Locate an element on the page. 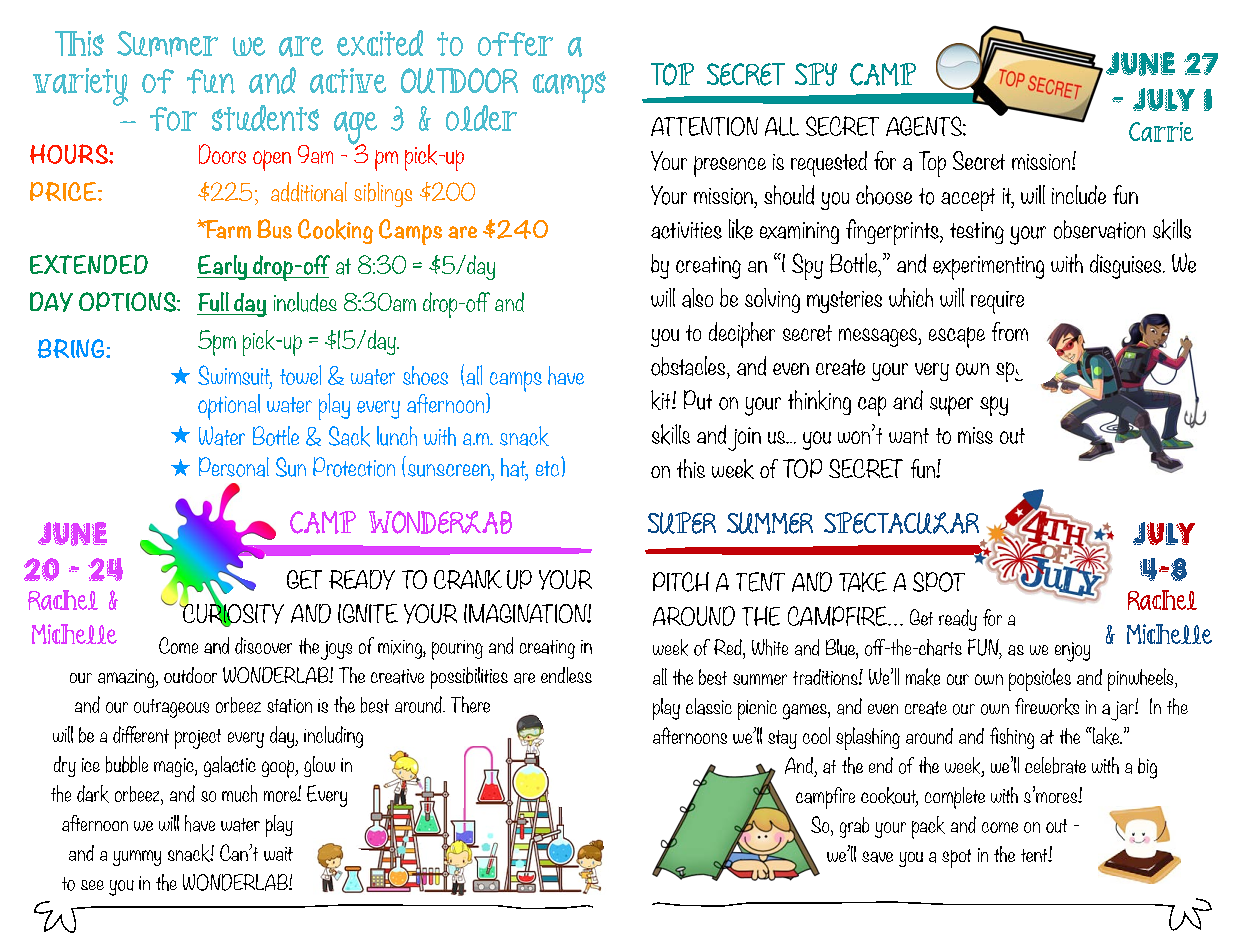  variety is located at coordinates (80, 87).
